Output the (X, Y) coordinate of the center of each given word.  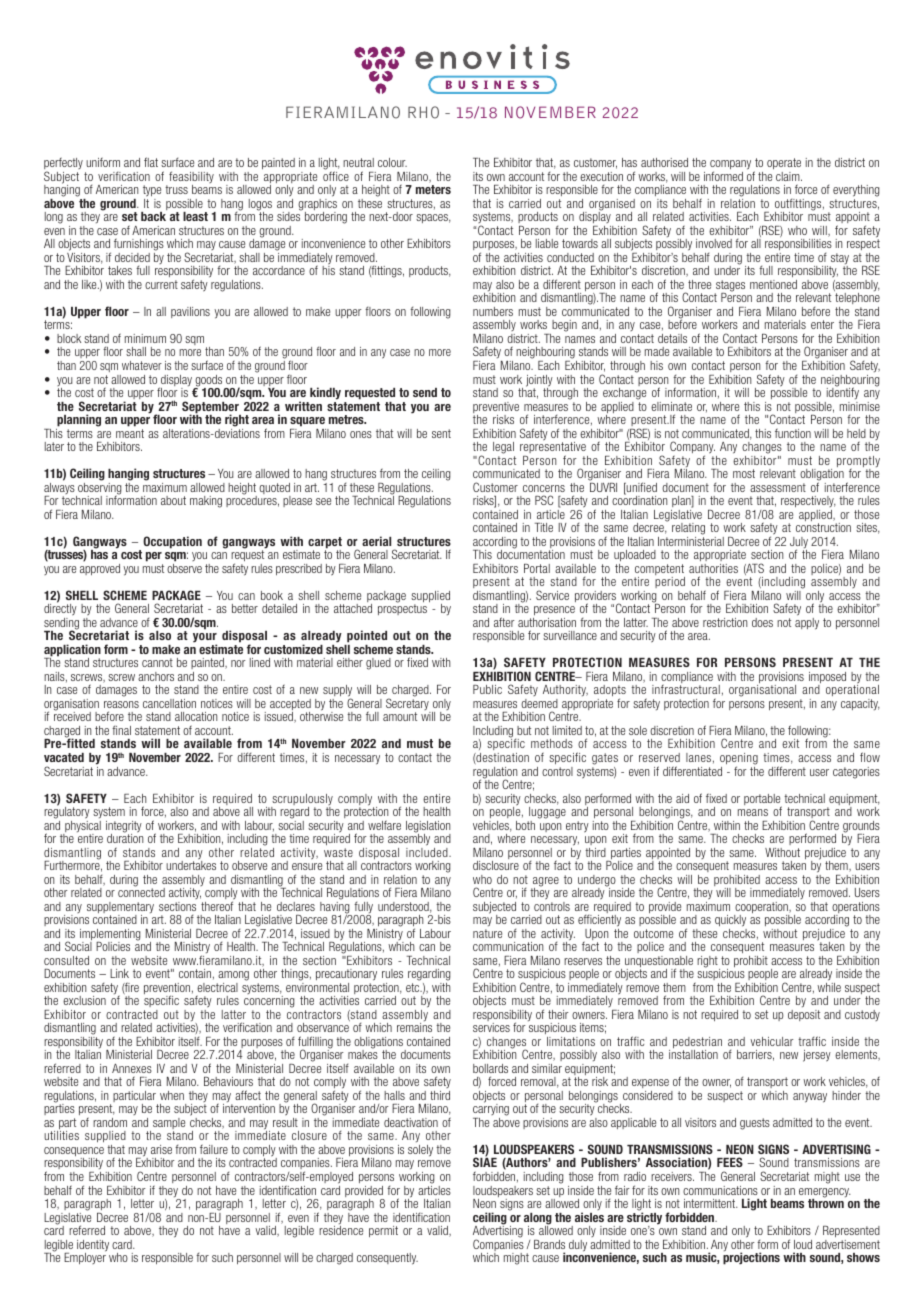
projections (751, 1258)
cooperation (762, 909)
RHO (423, 112)
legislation (428, 828)
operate (784, 163)
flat (151, 162)
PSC (544, 500)
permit (383, 1231)
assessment (778, 487)
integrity (124, 828)
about (173, 500)
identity (93, 1247)
